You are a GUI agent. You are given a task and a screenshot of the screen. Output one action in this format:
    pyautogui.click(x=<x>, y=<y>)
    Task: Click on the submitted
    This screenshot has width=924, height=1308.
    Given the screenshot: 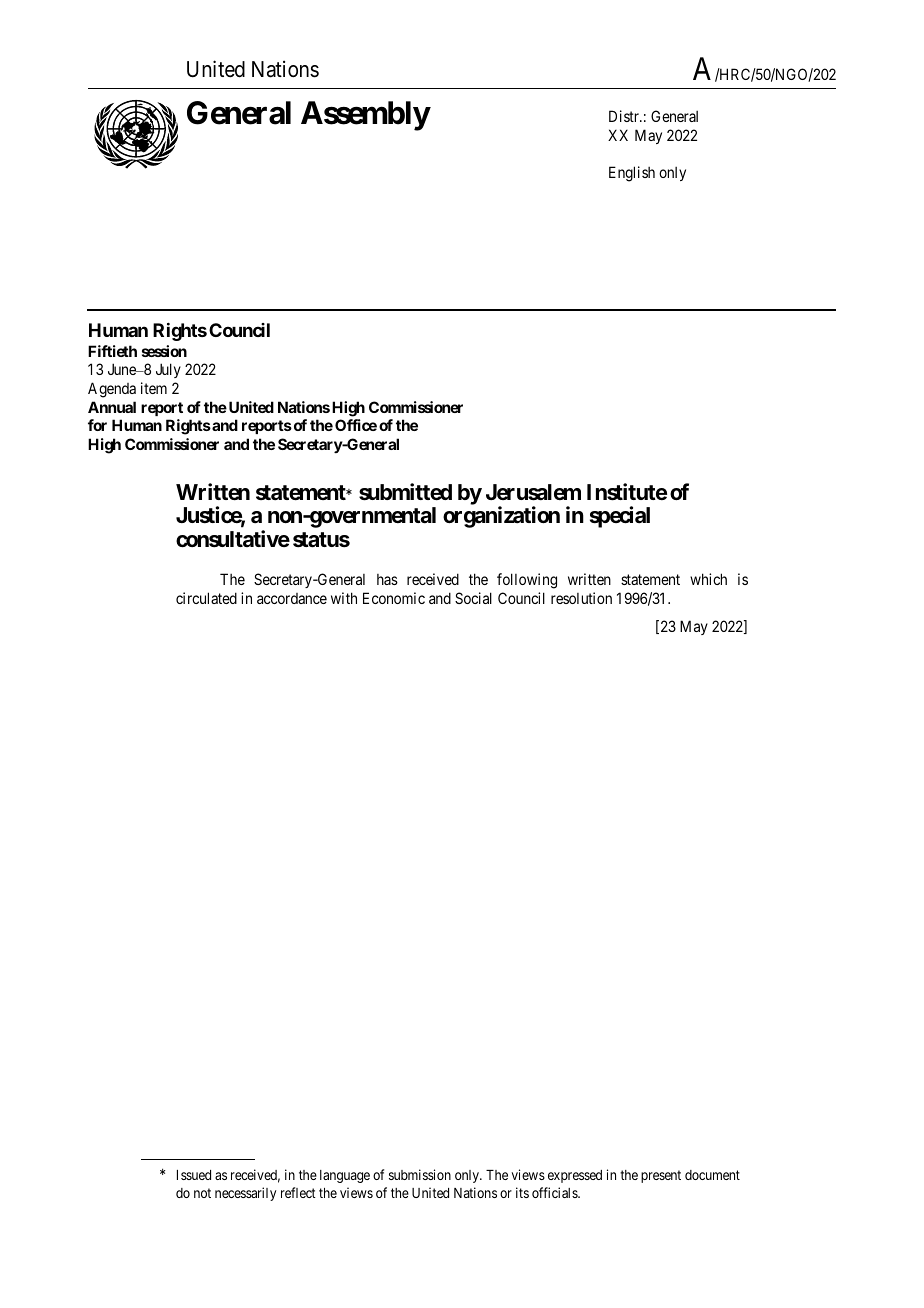 What is the action you would take?
    pyautogui.click(x=405, y=492)
